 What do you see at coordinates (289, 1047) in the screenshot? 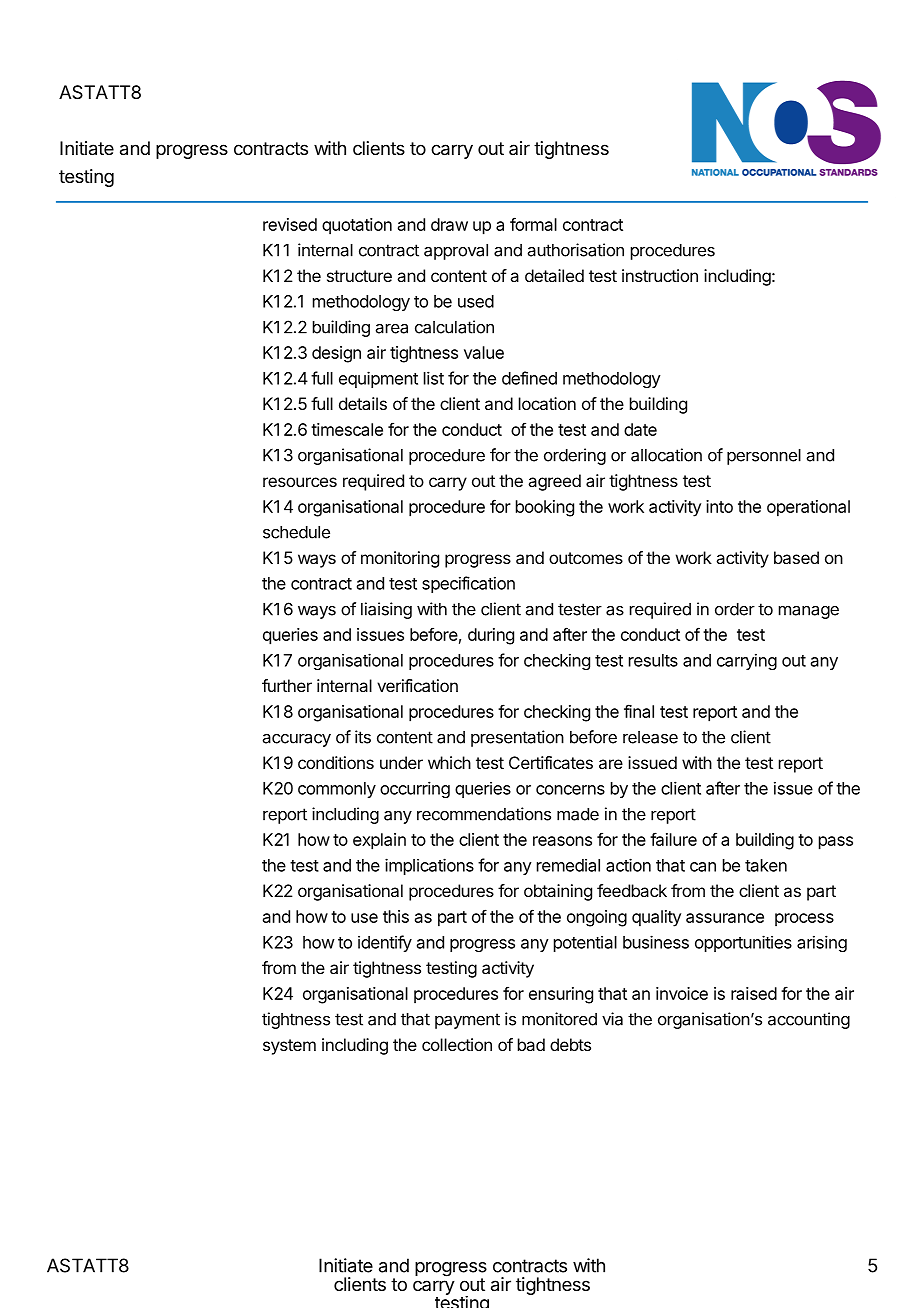
I see `system` at bounding box center [289, 1047].
